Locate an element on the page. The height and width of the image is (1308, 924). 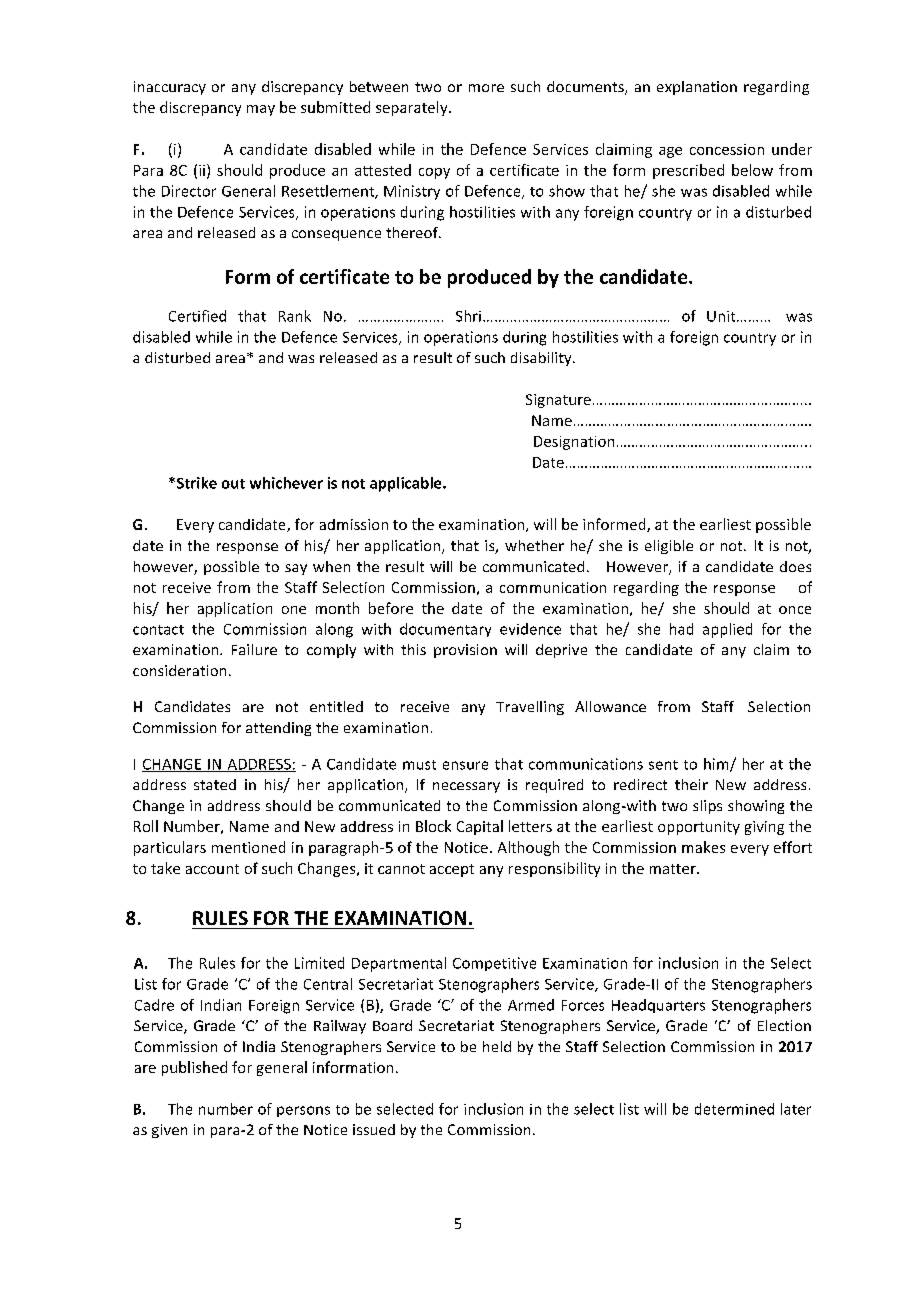
published is located at coordinates (194, 1068).
